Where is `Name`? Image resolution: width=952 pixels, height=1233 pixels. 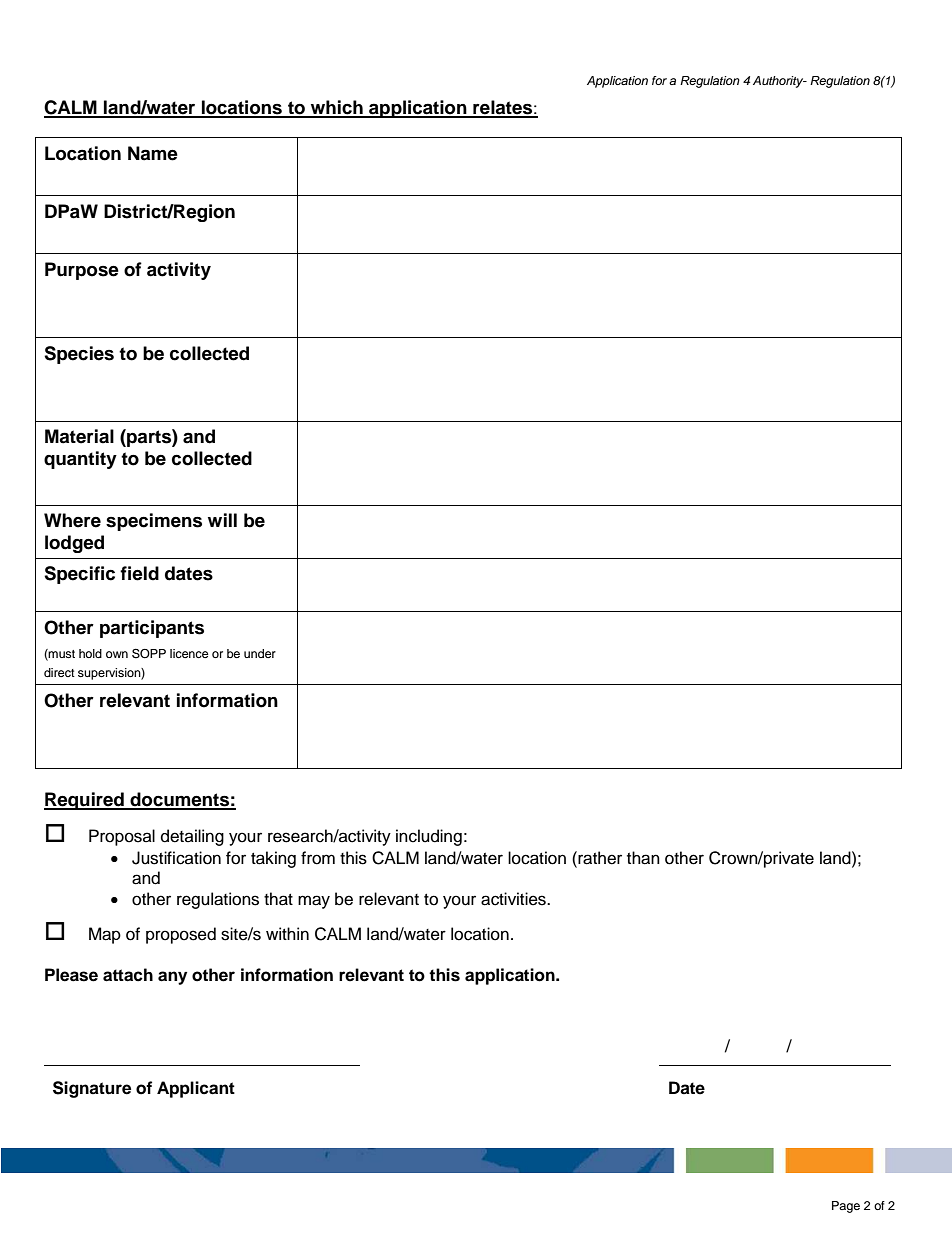
Name is located at coordinates (153, 153).
